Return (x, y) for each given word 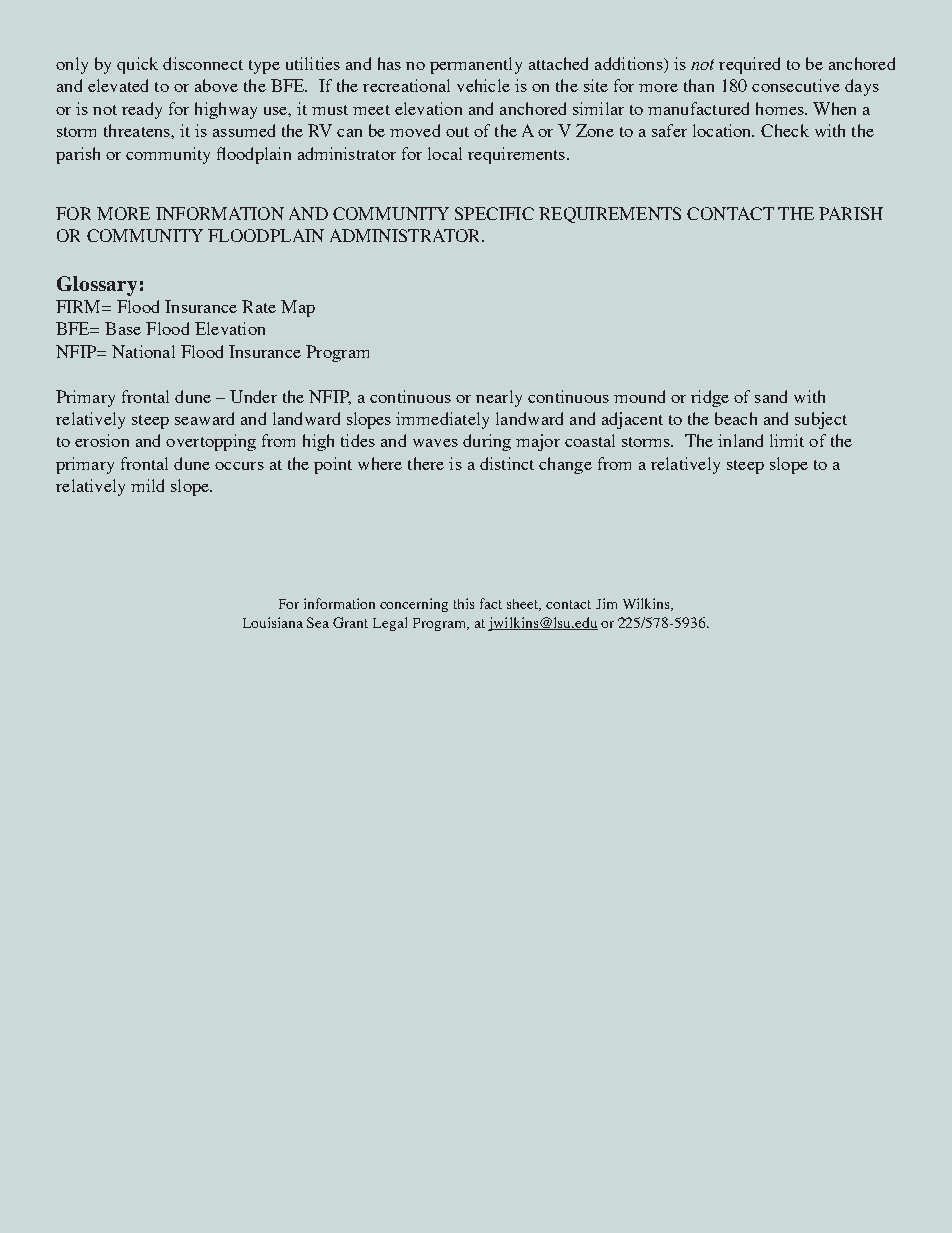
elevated (118, 85)
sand (771, 396)
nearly (499, 398)
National (143, 351)
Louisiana (273, 622)
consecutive (796, 85)
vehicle (483, 85)
